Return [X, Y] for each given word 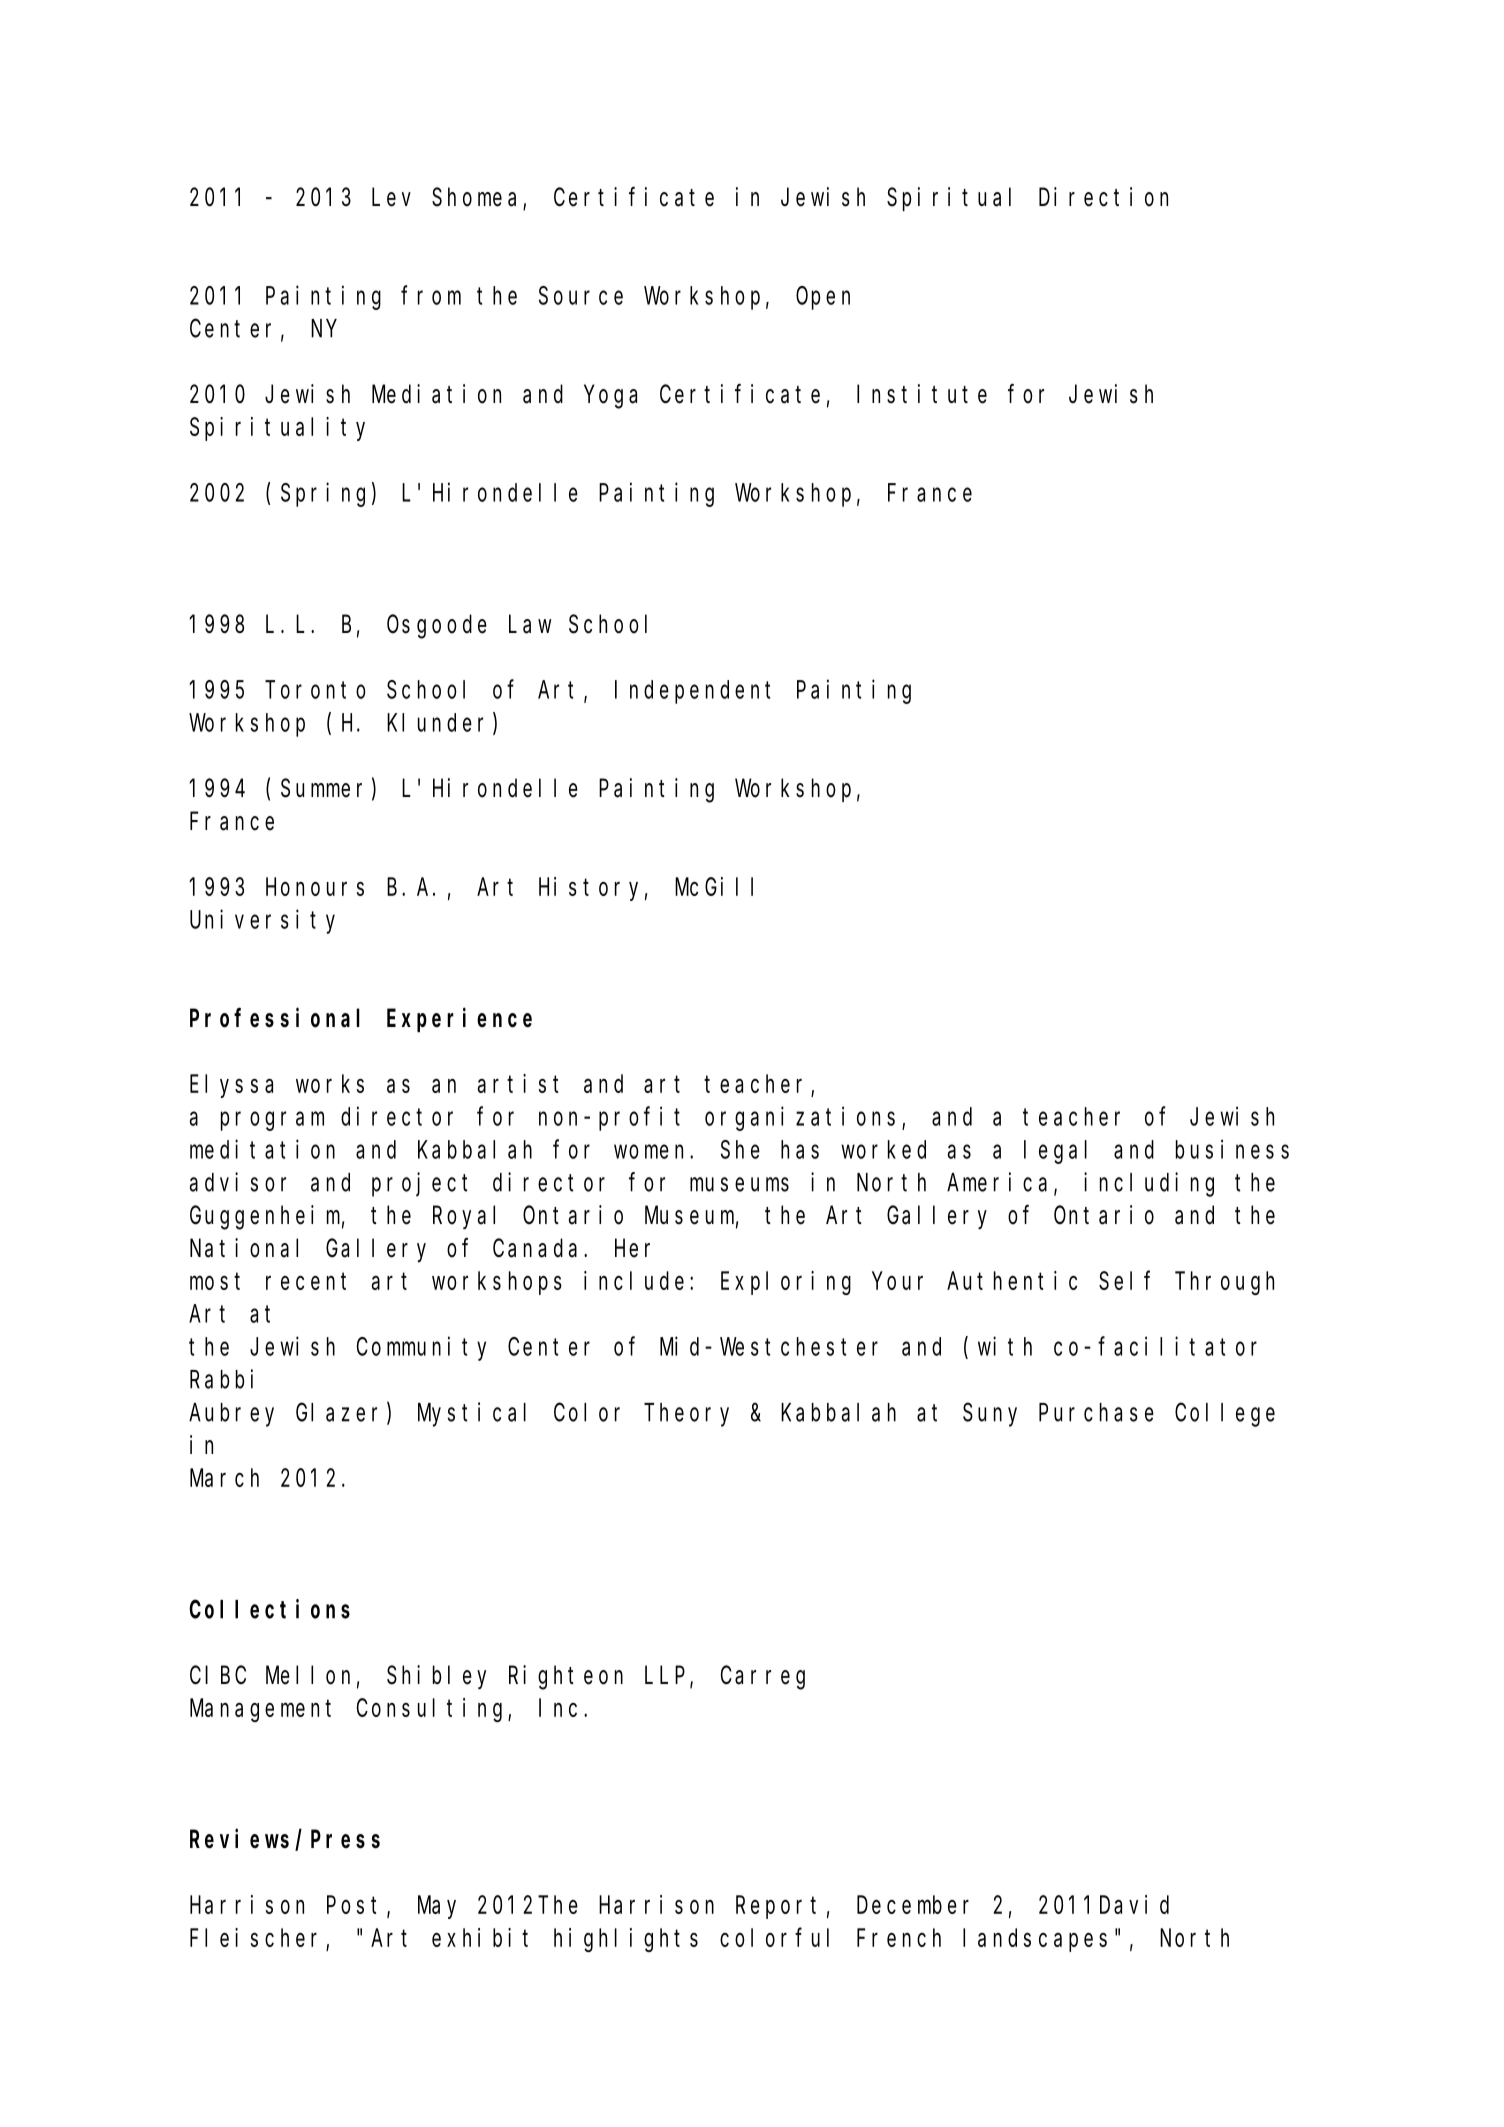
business [1232, 1149]
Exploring [786, 1283]
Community [421, 1348]
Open [823, 298]
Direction [1103, 197]
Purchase [1096, 1412]
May [437, 1908]
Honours [315, 887]
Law [530, 625]
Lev [391, 198]
